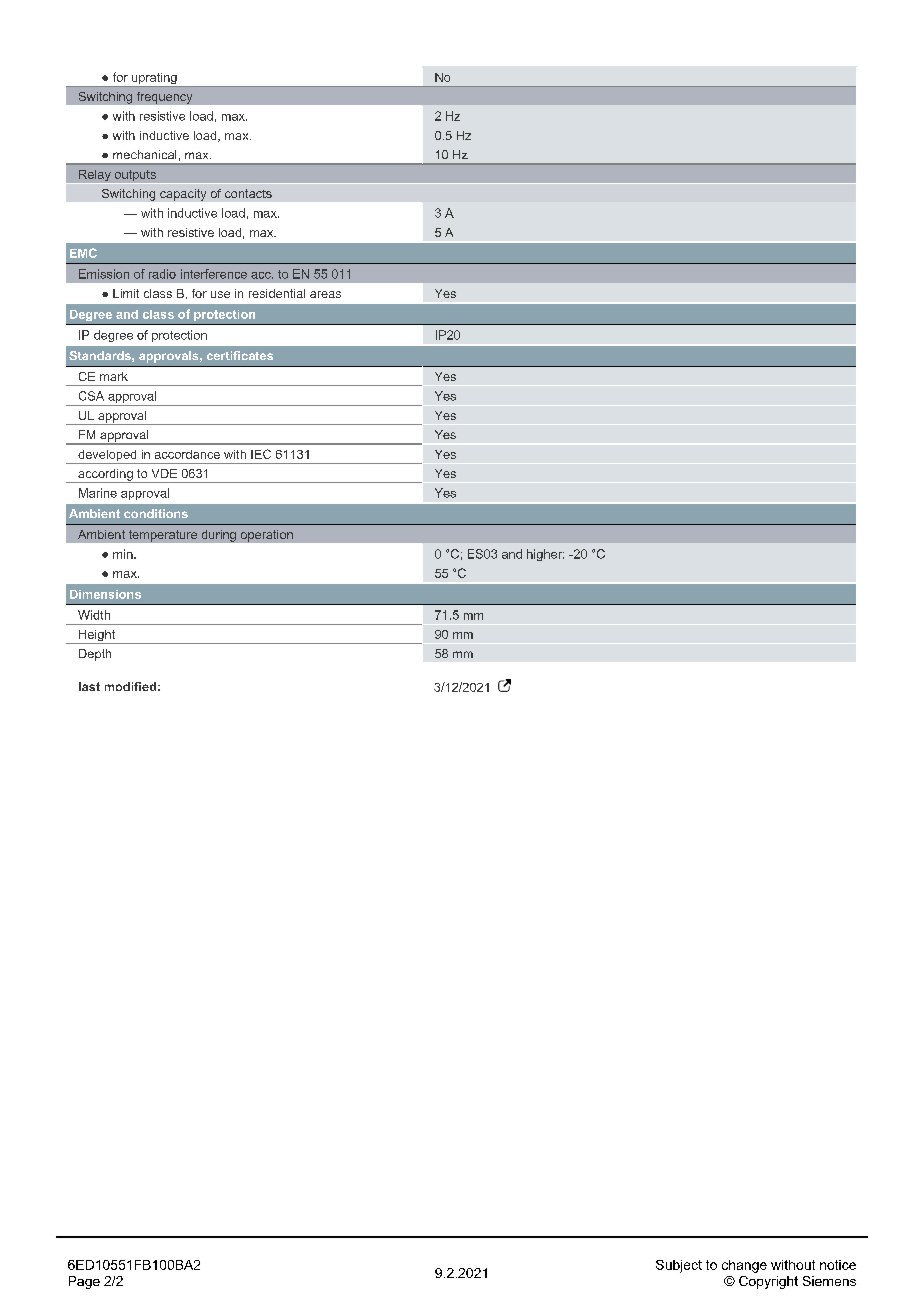 Image resolution: width=924 pixels, height=1308 pixels. Describe the element at coordinates (144, 154) in the screenshot. I see `mechanical` at that location.
